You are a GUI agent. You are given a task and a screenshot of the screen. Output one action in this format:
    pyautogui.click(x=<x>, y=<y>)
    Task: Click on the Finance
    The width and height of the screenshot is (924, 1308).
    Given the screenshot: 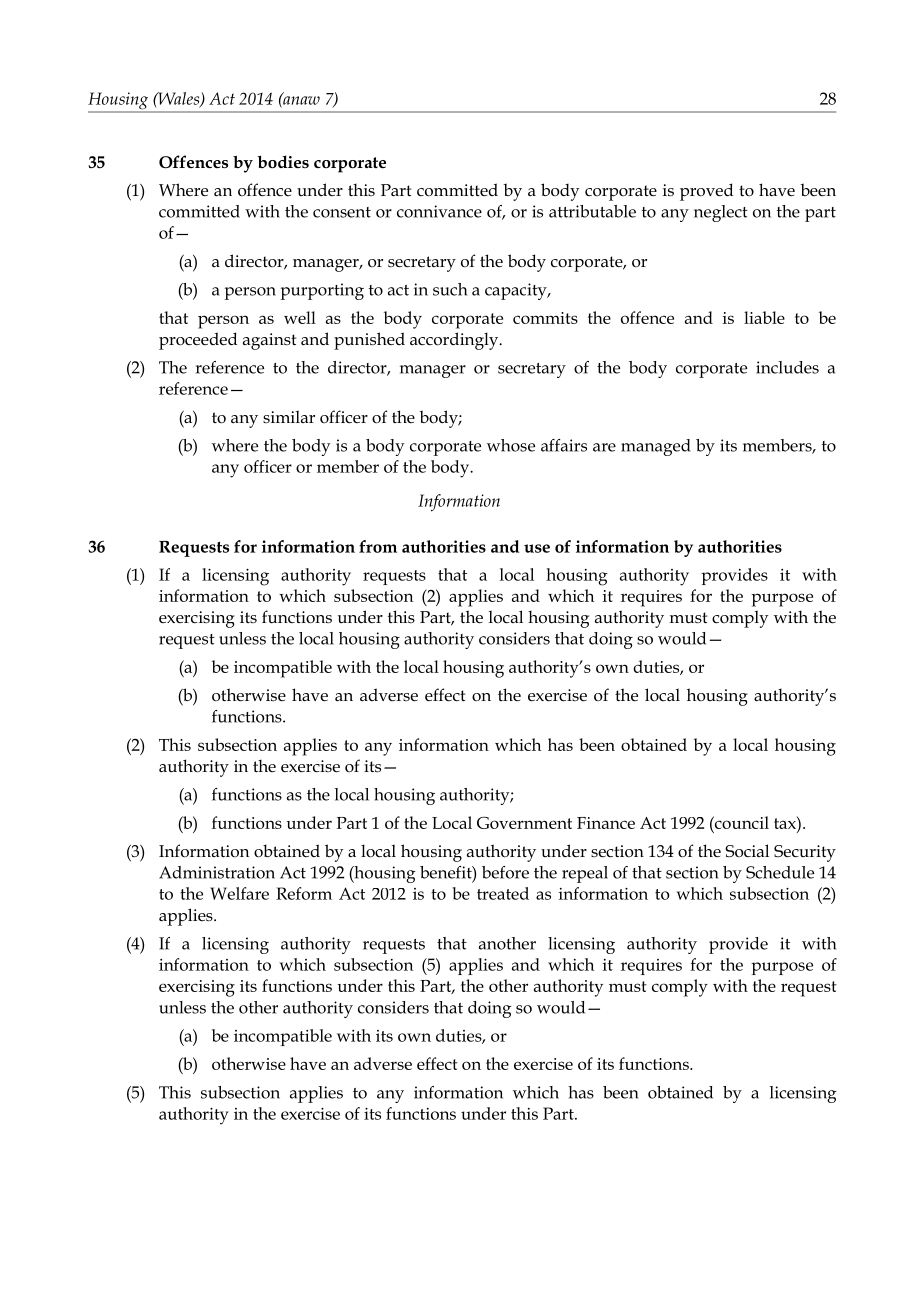 What is the action you would take?
    pyautogui.click(x=606, y=823)
